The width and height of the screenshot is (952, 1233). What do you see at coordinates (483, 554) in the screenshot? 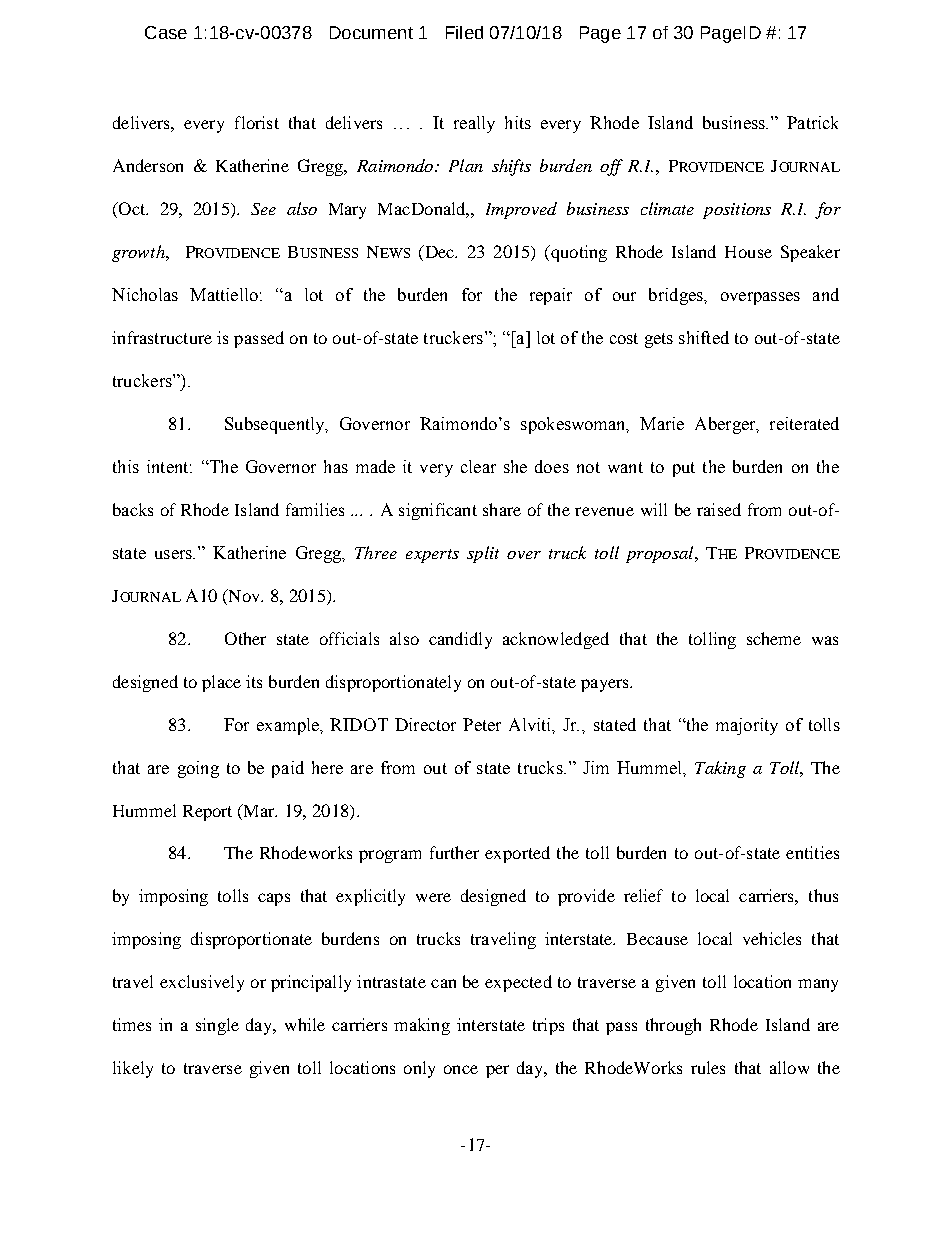
I see `split` at bounding box center [483, 554].
